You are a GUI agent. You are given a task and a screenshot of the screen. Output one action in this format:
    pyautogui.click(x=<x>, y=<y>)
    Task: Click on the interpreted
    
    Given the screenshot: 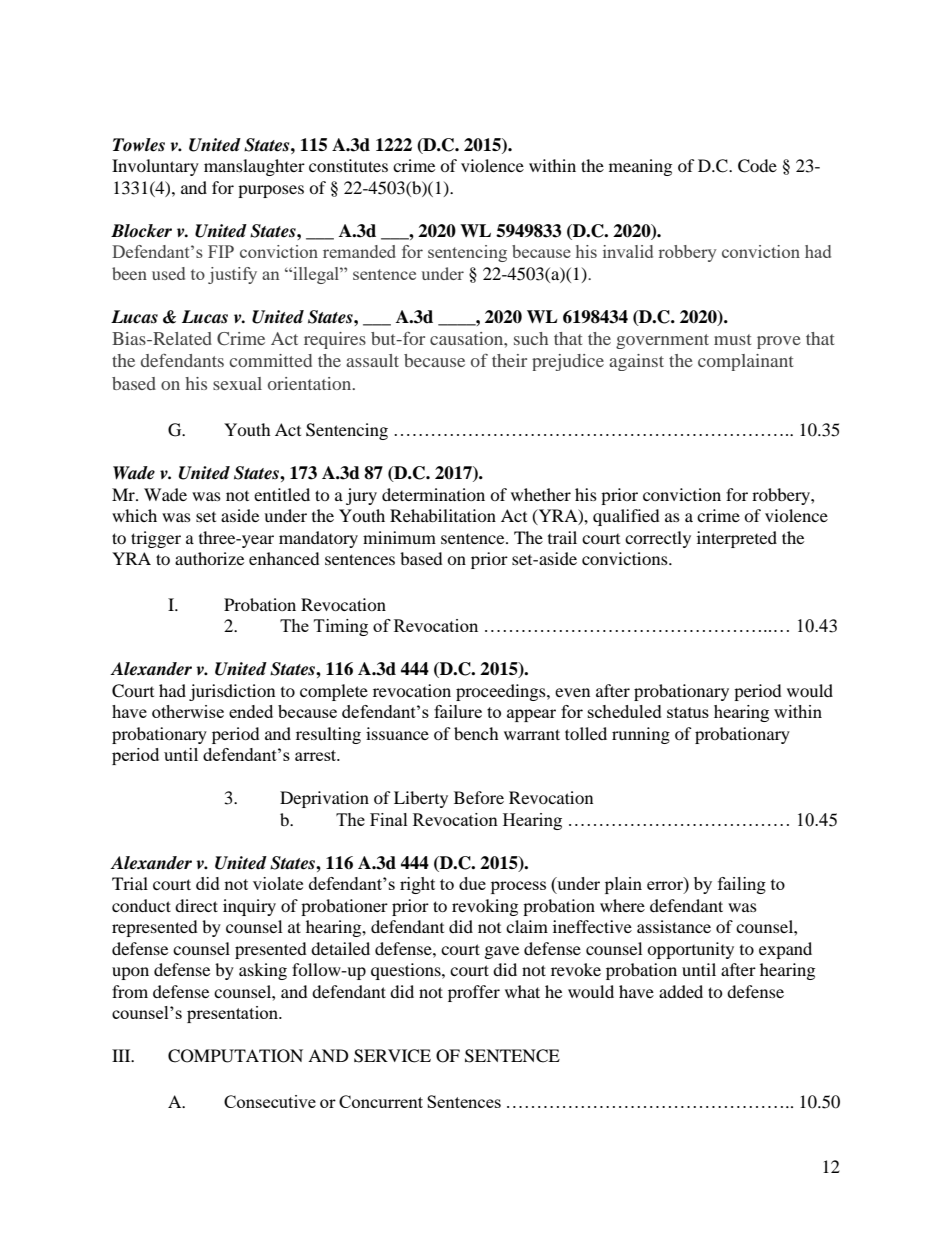 What is the action you would take?
    pyautogui.click(x=737, y=539)
